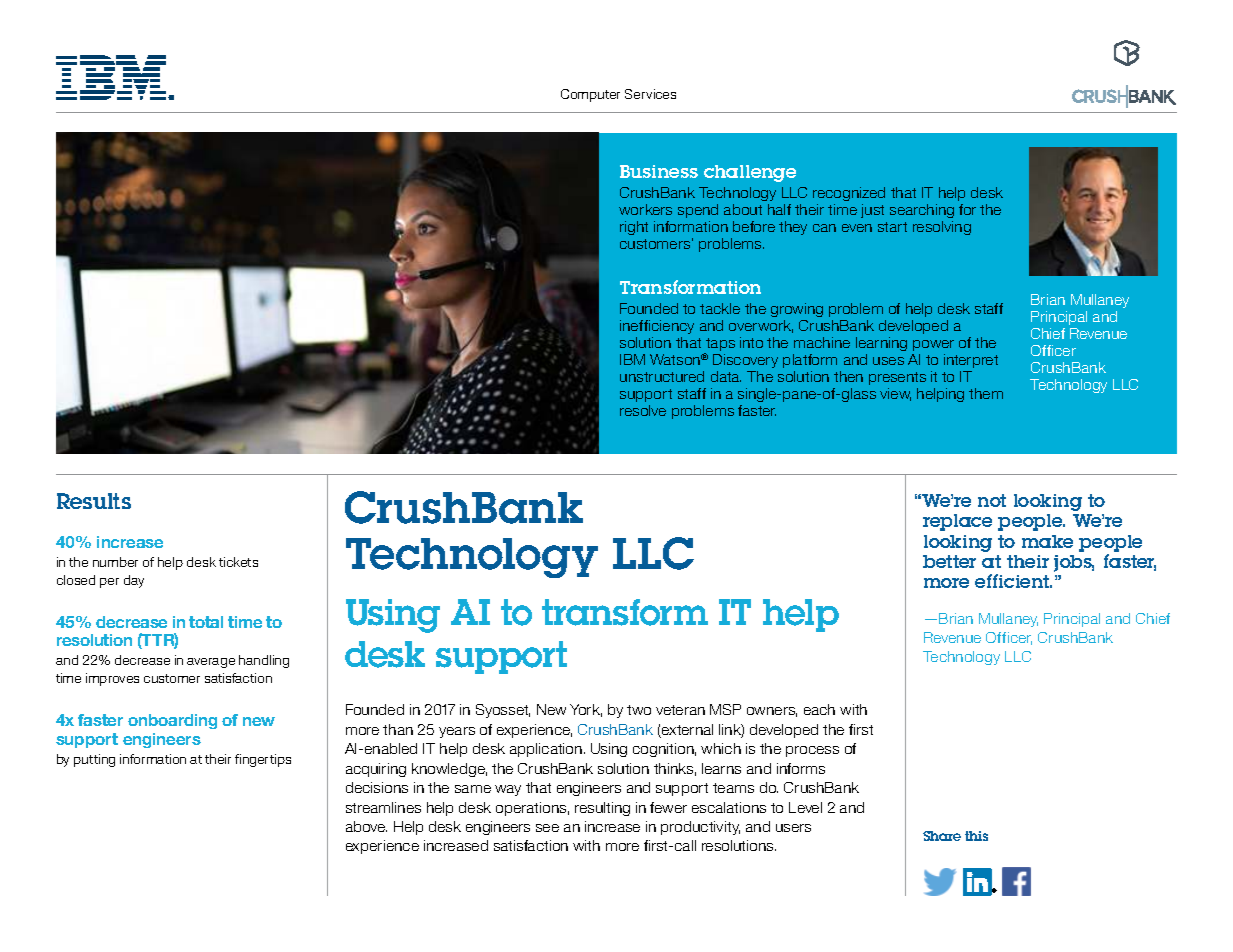 The width and height of the page is (1233, 952). Describe the element at coordinates (797, 310) in the page. I see `growing` at that location.
